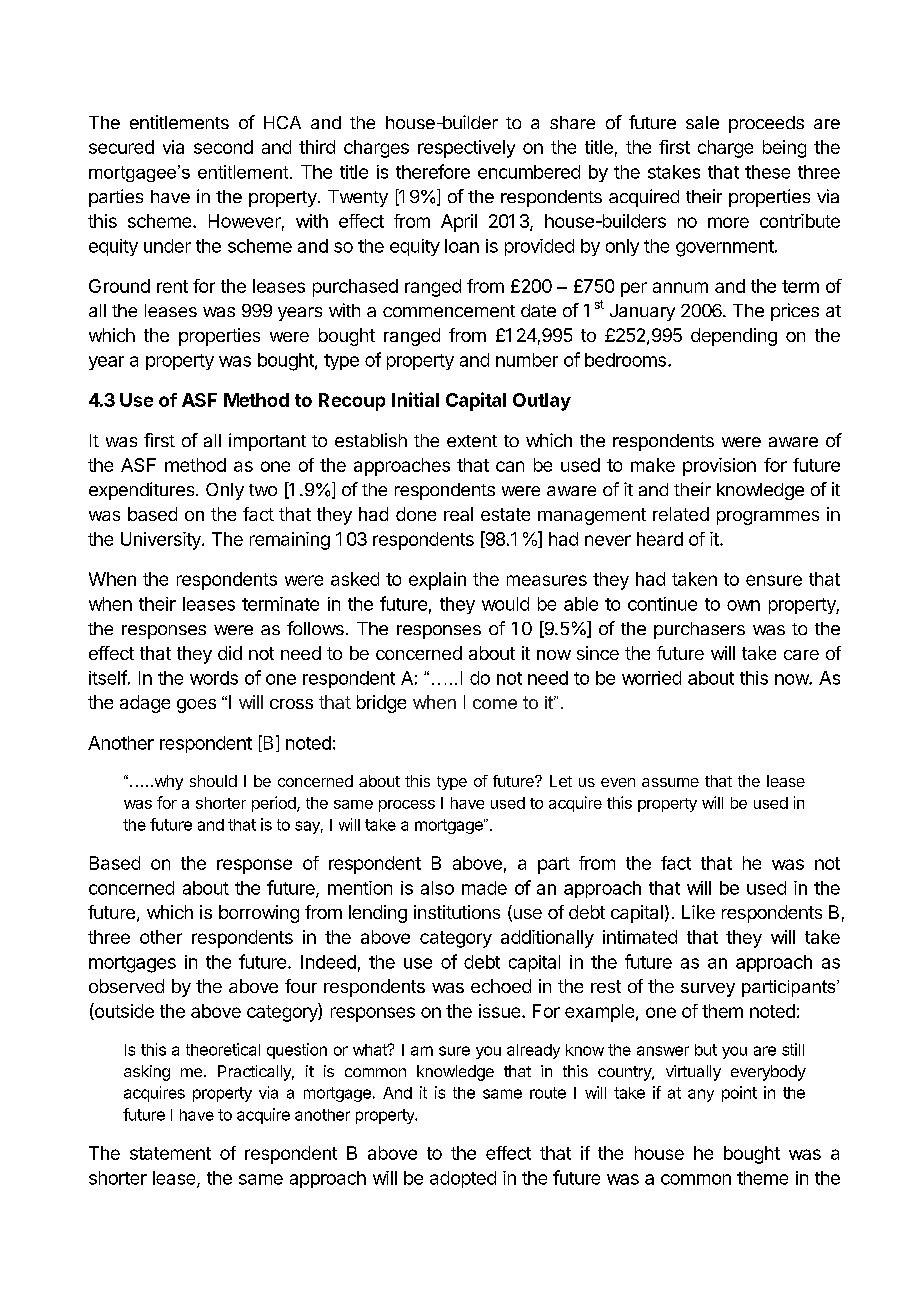  Describe the element at coordinates (701, 1095) in the page. I see `any` at that location.
